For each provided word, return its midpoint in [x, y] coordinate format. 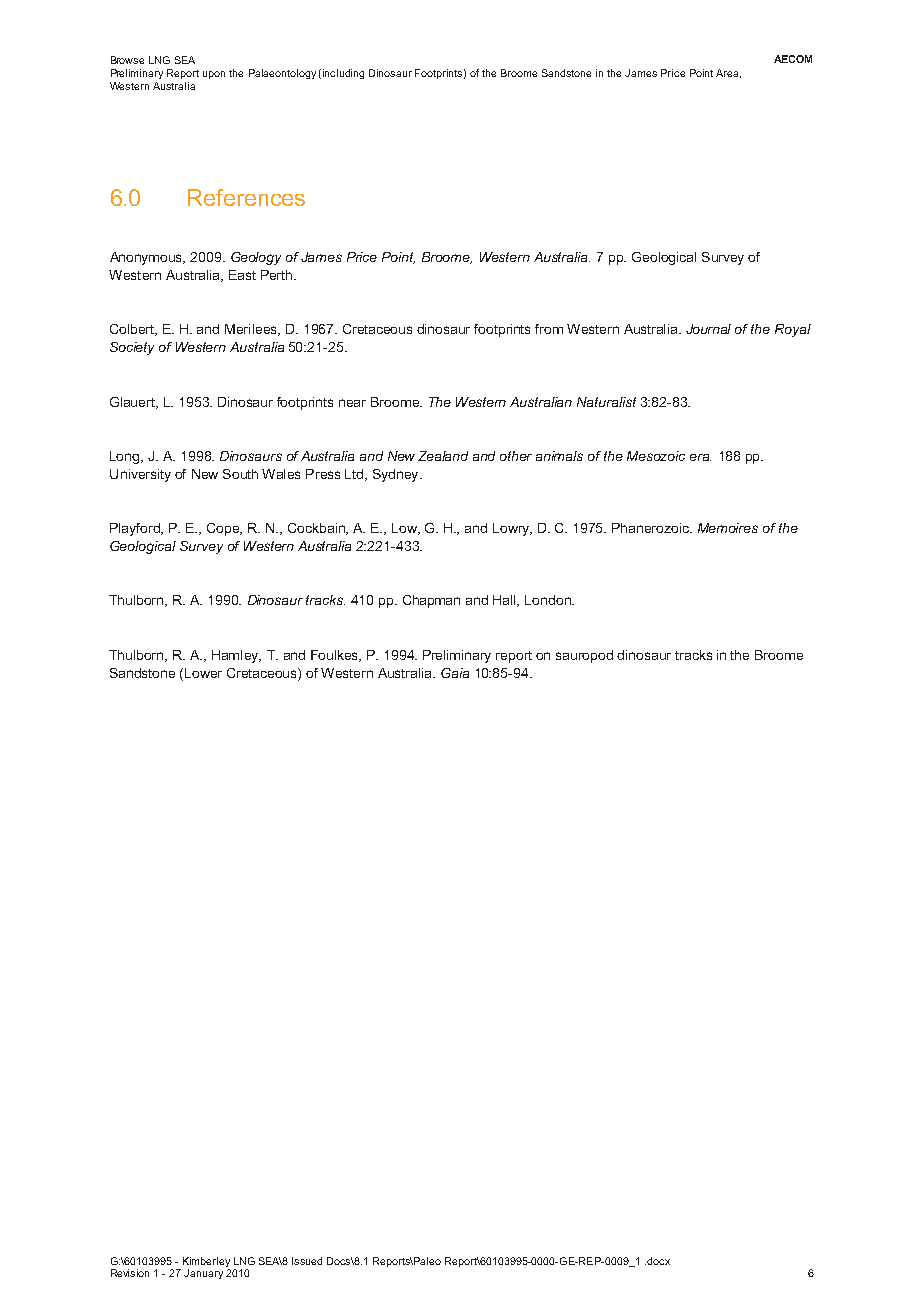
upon [214, 75]
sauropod [584, 656]
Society [132, 348]
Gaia [455, 673]
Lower [203, 673]
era [700, 457]
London [549, 600]
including [343, 74]
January [203, 1274]
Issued [307, 1261]
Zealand [443, 456]
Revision [130, 1273]
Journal [708, 329]
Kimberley [205, 1263]
